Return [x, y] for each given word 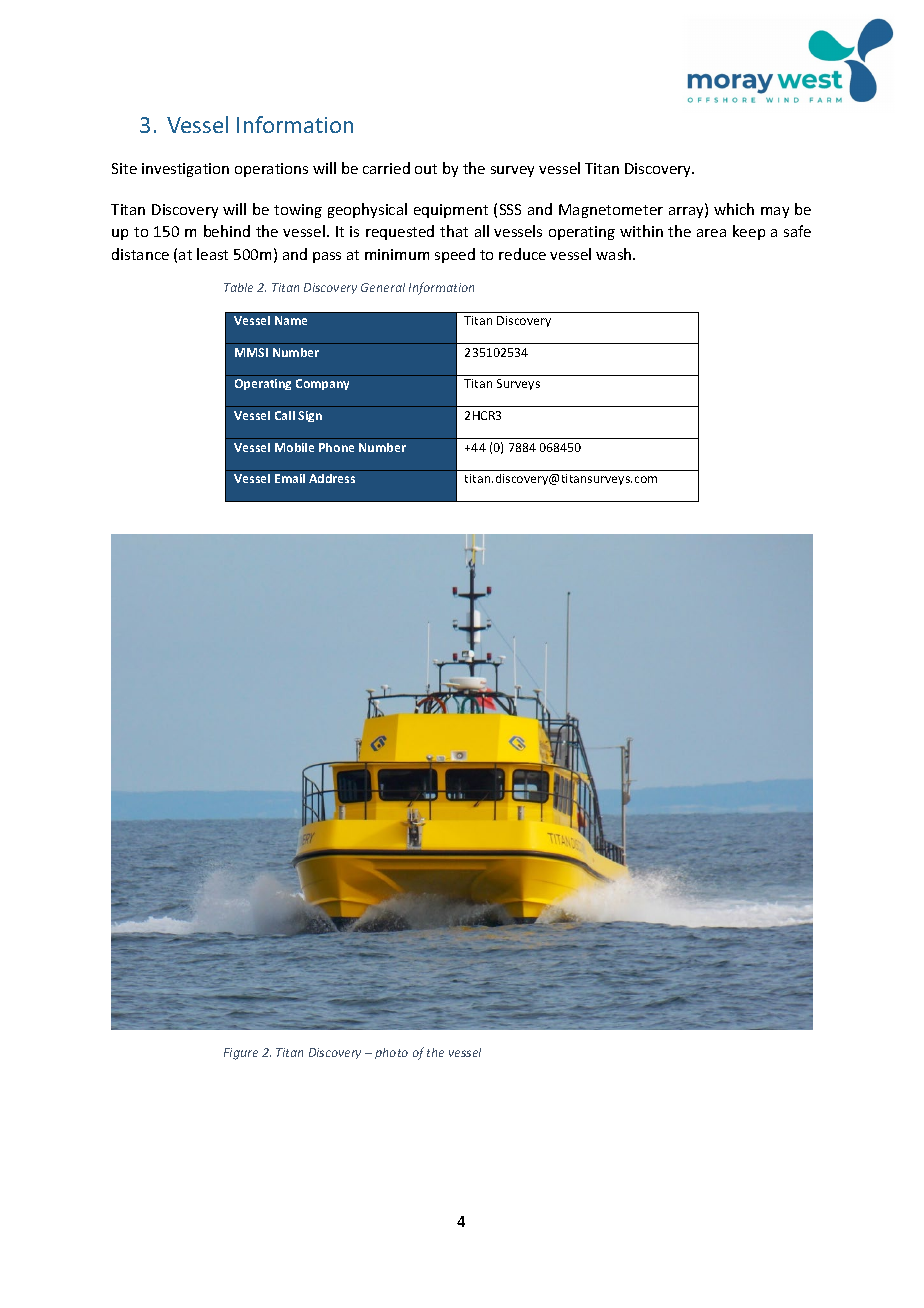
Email [290, 478]
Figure [241, 1054]
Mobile [294, 447]
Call [285, 415]
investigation [185, 170]
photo [391, 1053]
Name [291, 320]
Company [322, 384]
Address [332, 478]
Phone [336, 447]
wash [615, 254]
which [734, 209]
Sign [310, 416]
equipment [451, 211]
